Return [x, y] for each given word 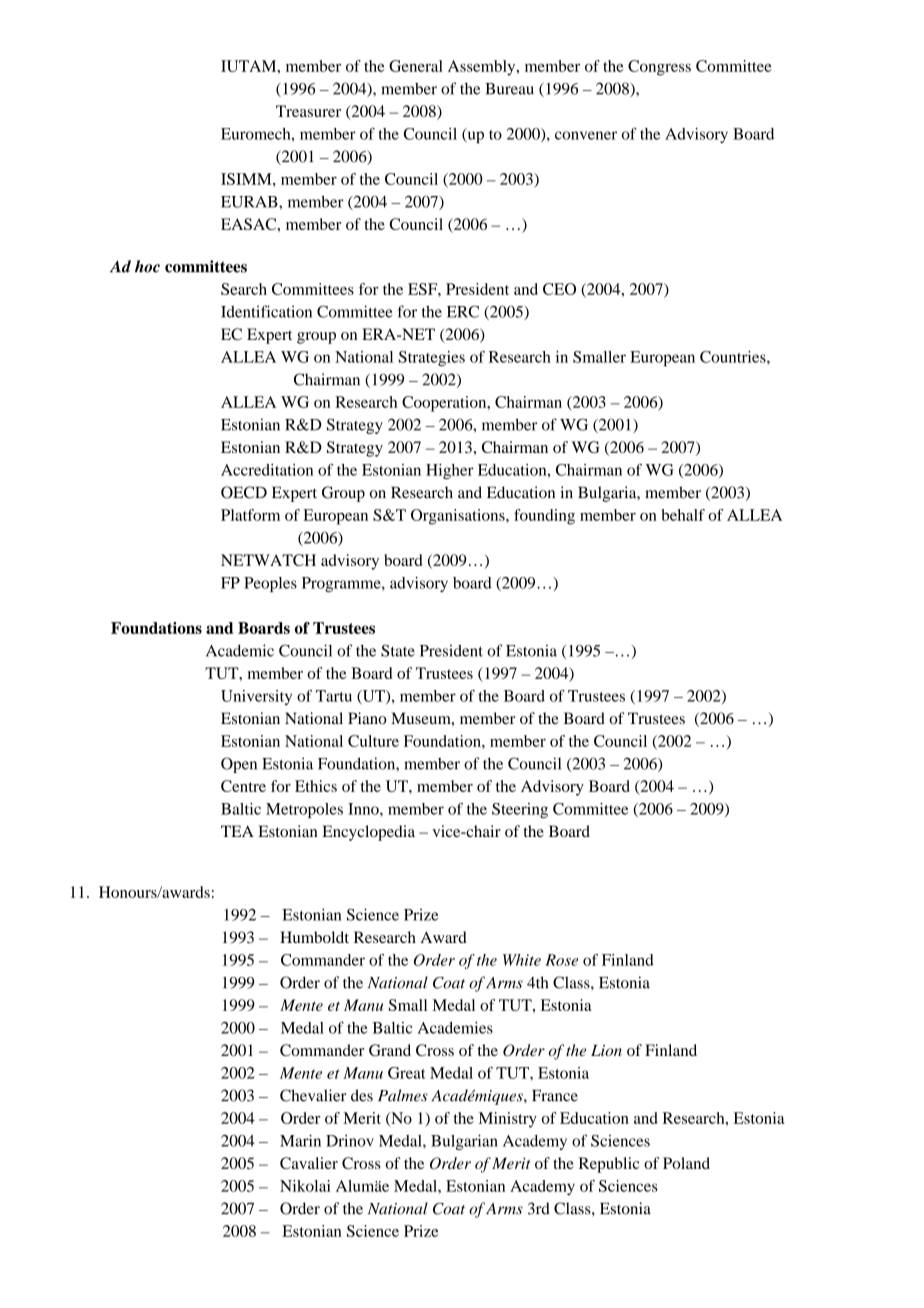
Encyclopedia [368, 833]
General [416, 66]
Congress [659, 68]
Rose [561, 960]
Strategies [432, 358]
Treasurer [308, 111]
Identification [266, 311]
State [398, 650]
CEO [559, 289]
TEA [237, 831]
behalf [683, 515]
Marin [300, 1140]
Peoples [270, 584]
